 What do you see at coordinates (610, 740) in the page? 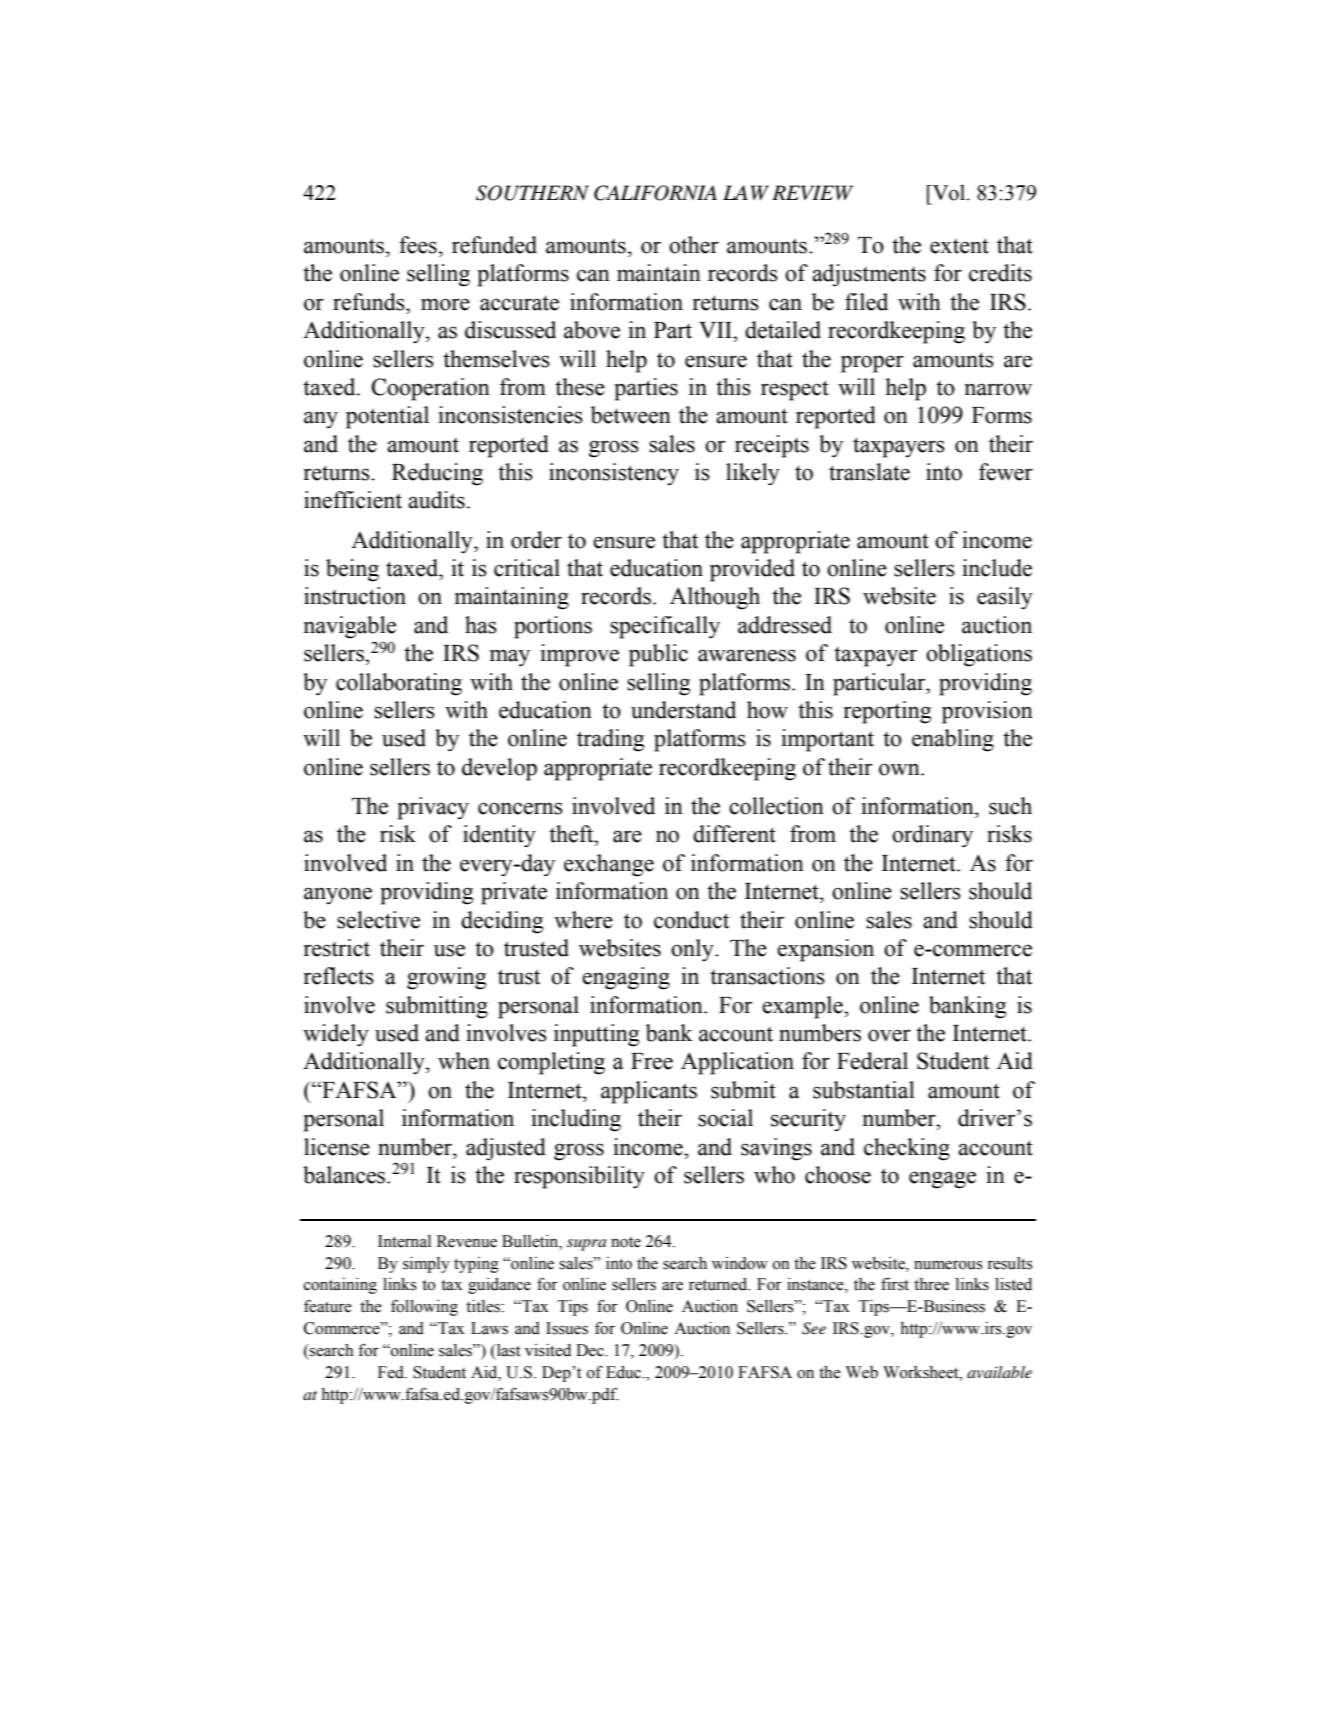
I see `trading` at bounding box center [610, 740].
